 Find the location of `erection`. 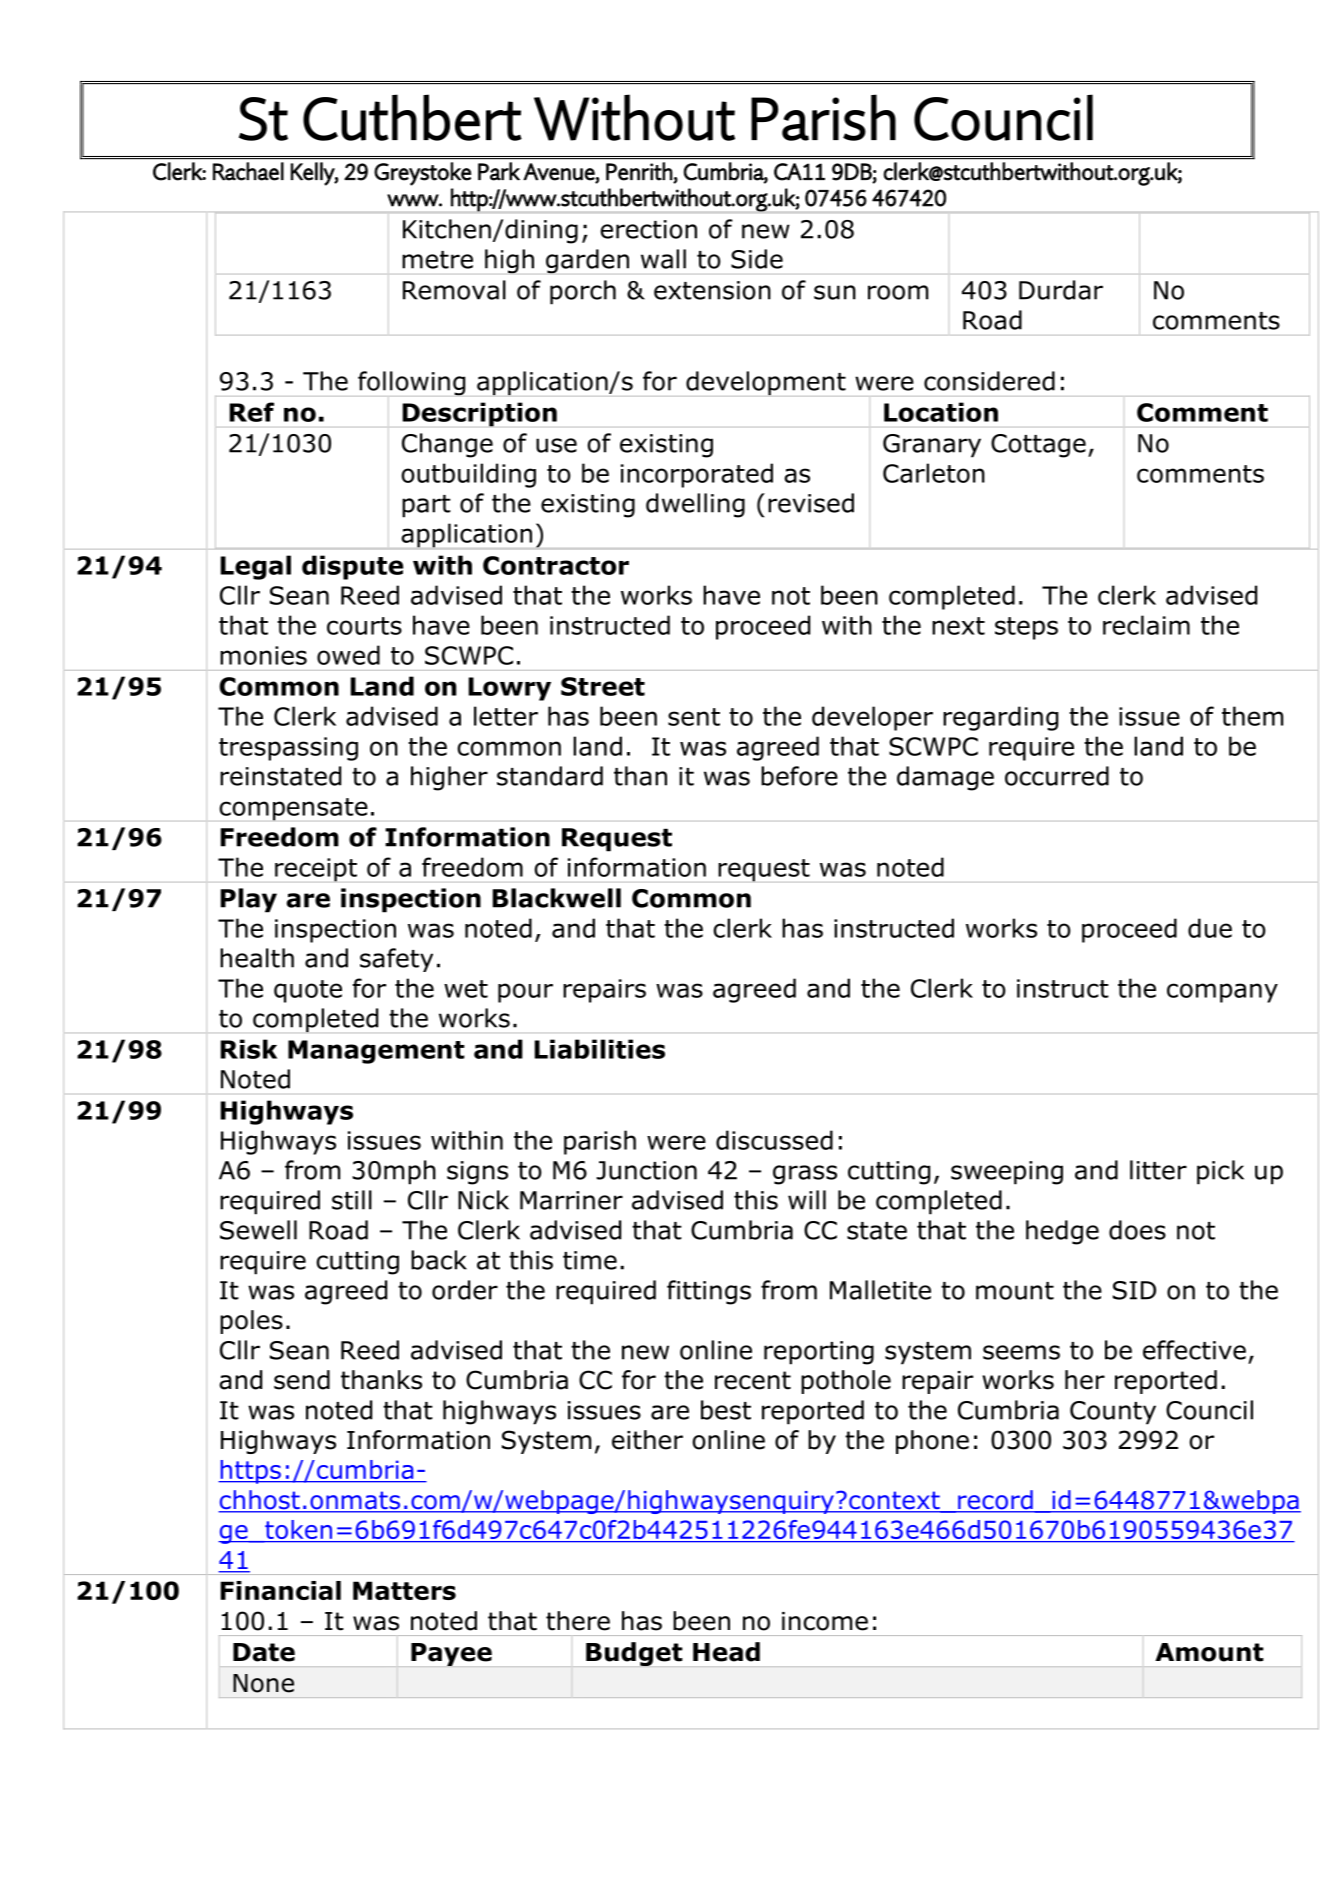

erection is located at coordinates (648, 229).
